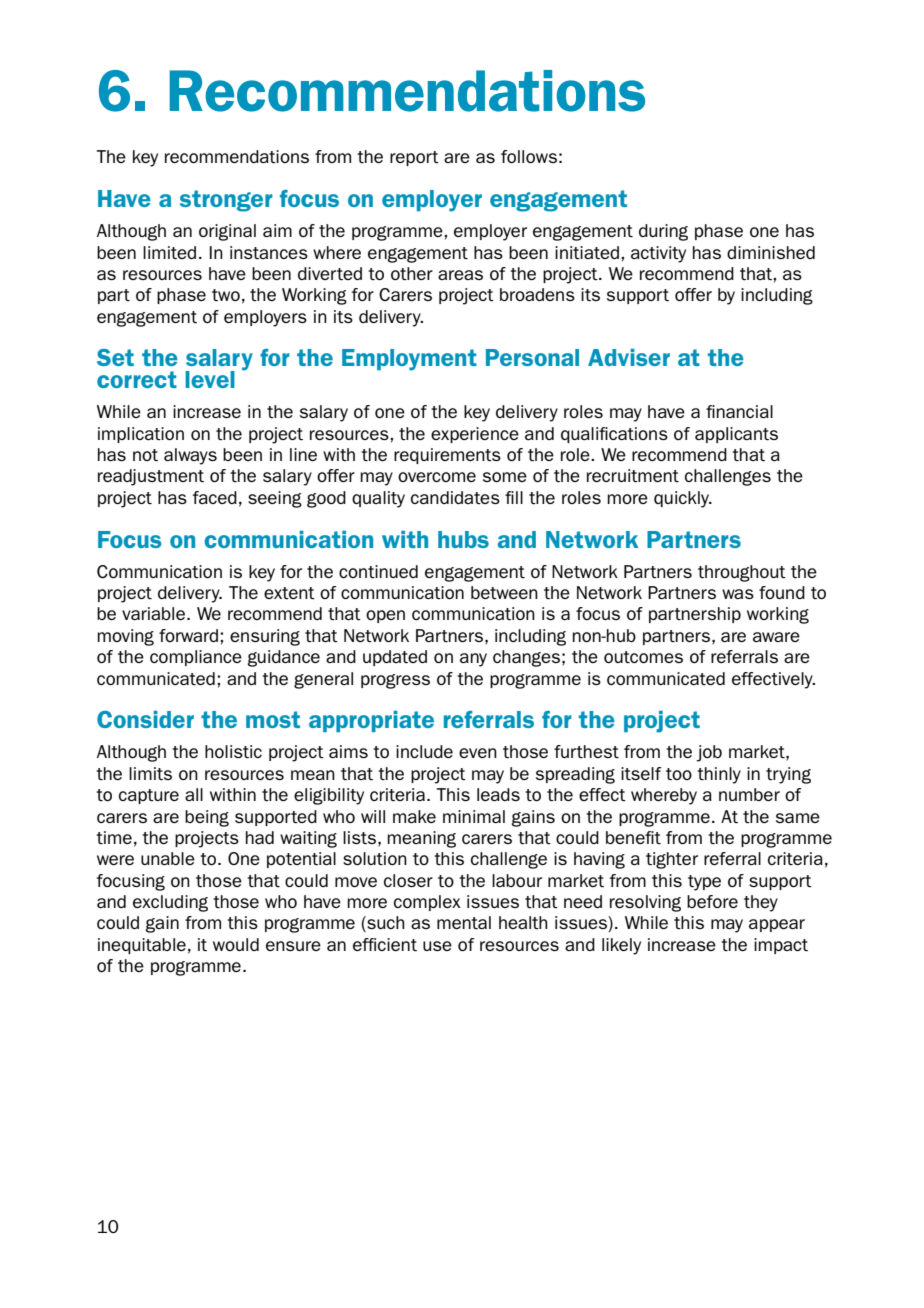 This screenshot has width=924, height=1308. Describe the element at coordinates (409, 360) in the screenshot. I see `Employment` at that location.
